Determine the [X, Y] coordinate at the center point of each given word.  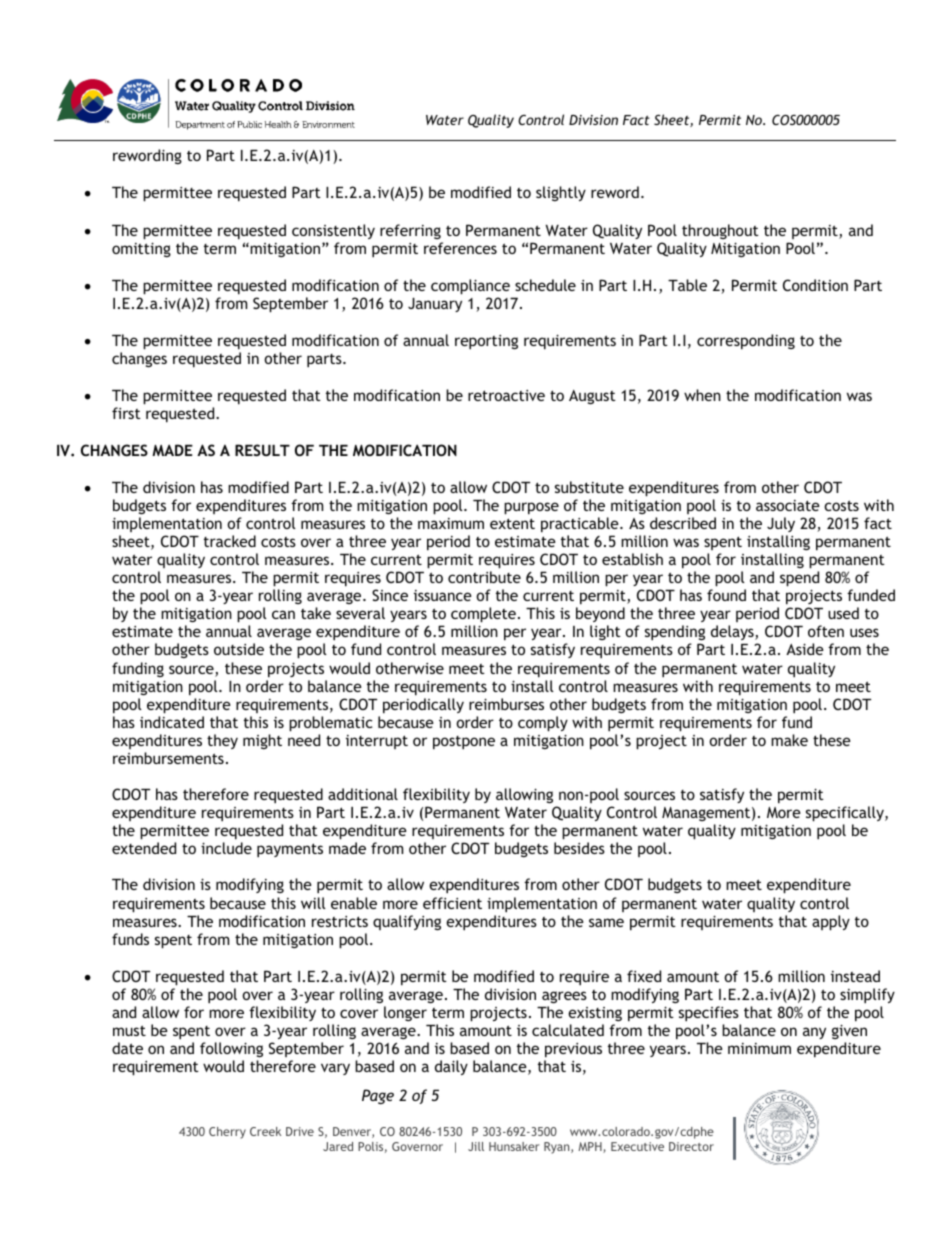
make [789, 740]
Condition [815, 285]
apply [831, 923]
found [726, 595]
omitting [141, 250]
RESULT [262, 450]
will [313, 903]
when [702, 395]
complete [483, 615]
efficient [452, 903]
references [460, 248]
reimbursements [168, 758]
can [283, 614]
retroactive [506, 395]
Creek [265, 1131]
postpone [464, 743]
